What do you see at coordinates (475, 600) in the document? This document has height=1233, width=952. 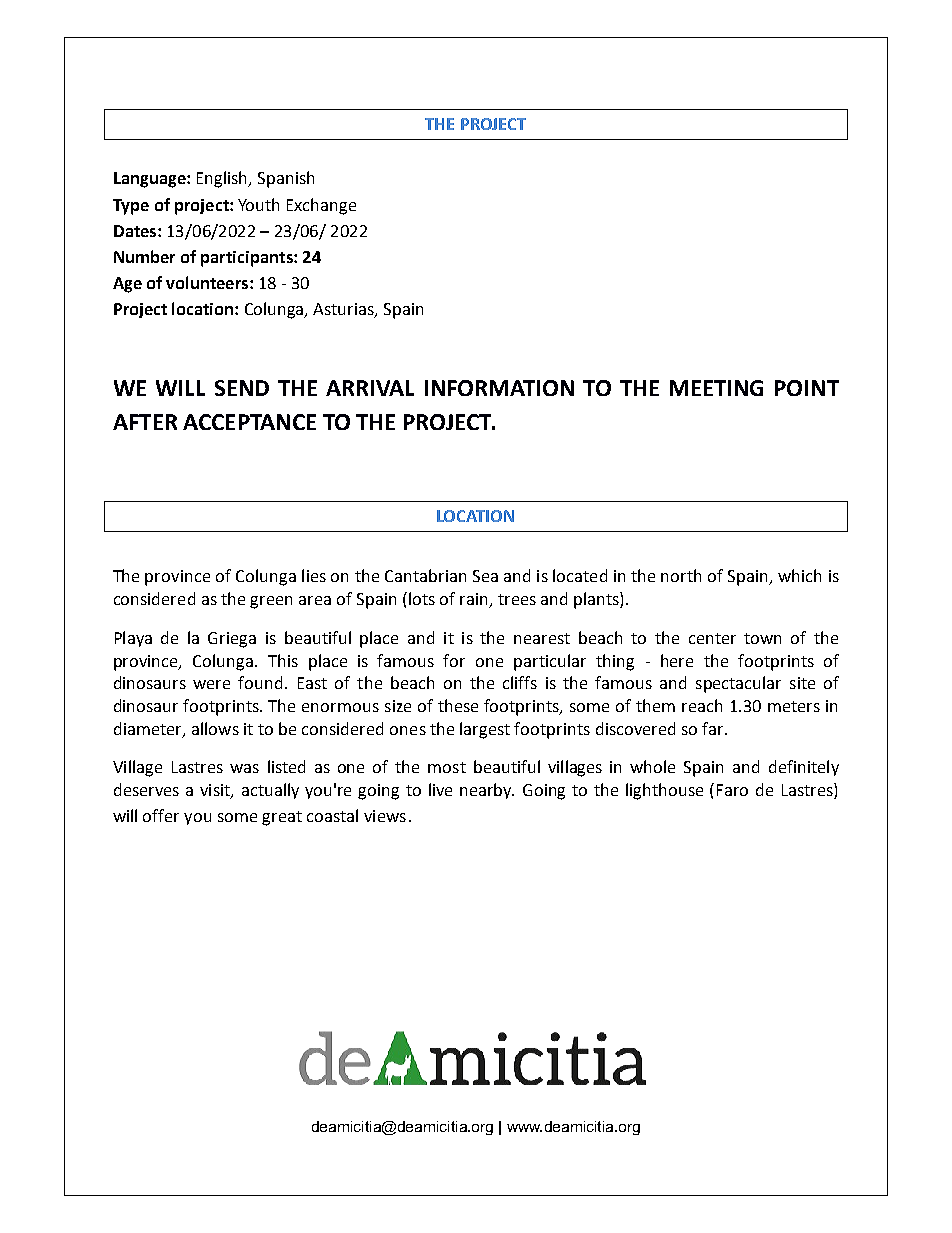 I see `rain` at bounding box center [475, 600].
